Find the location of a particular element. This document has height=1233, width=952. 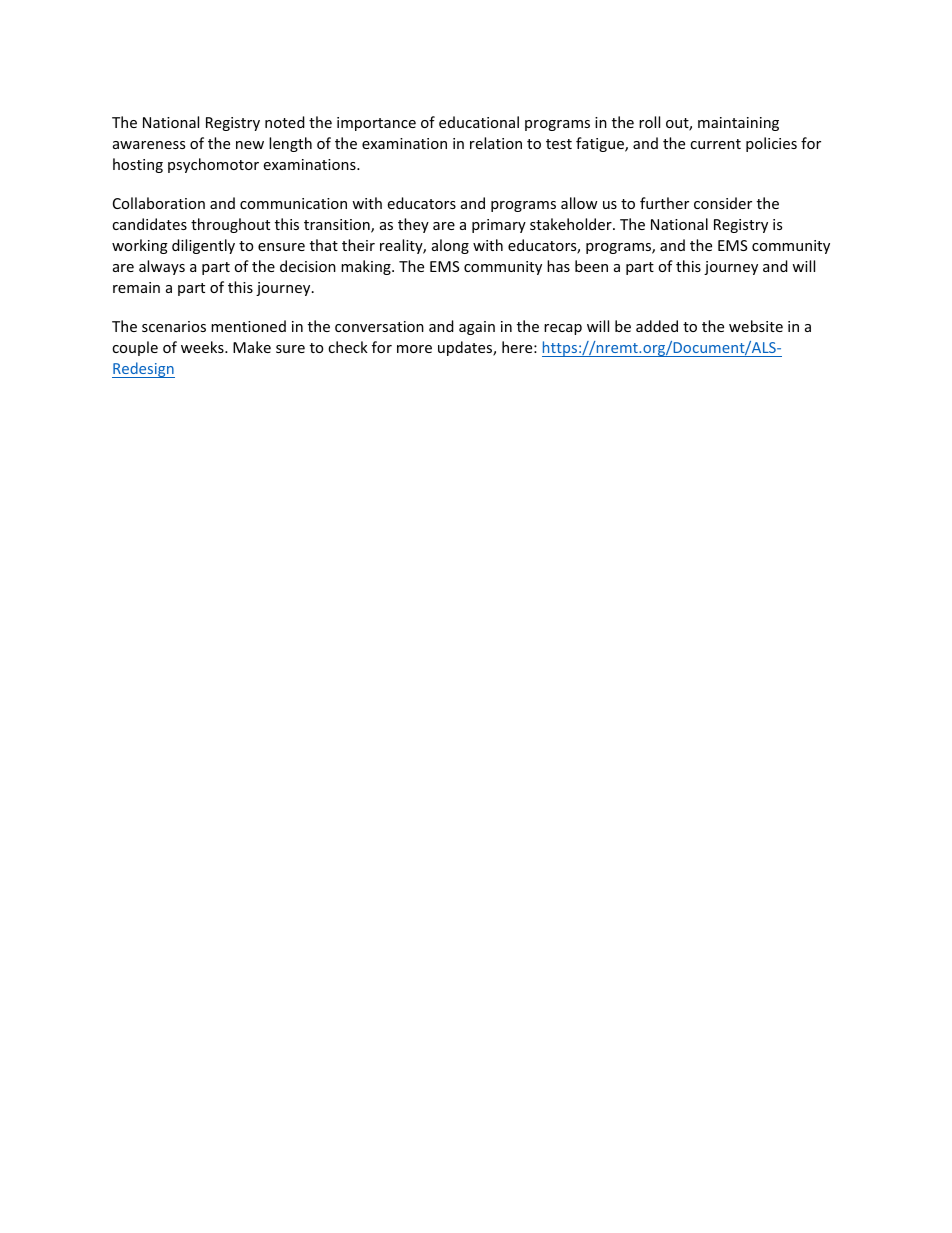

more is located at coordinates (414, 349).
